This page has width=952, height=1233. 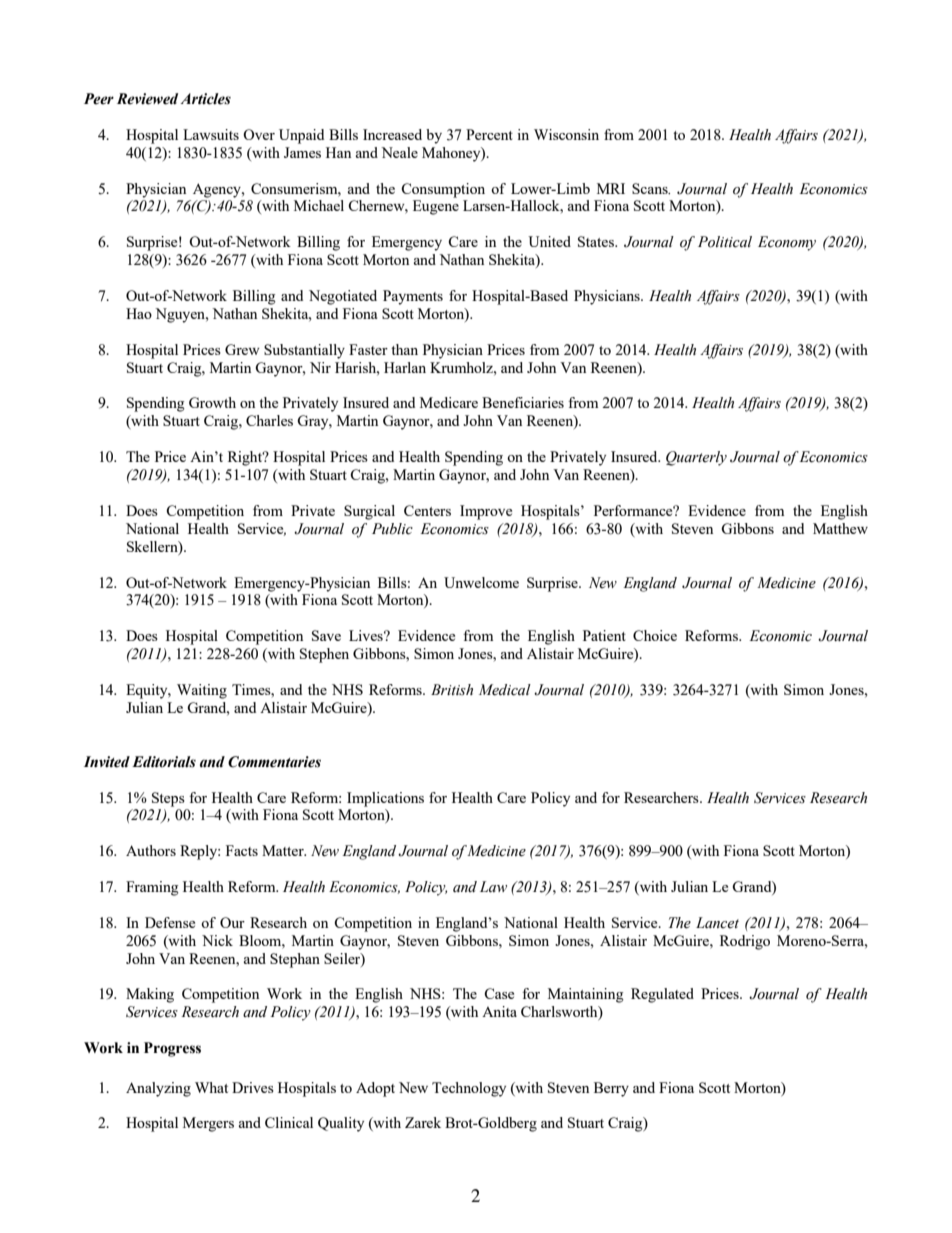 I want to click on Percent, so click(x=489, y=134).
